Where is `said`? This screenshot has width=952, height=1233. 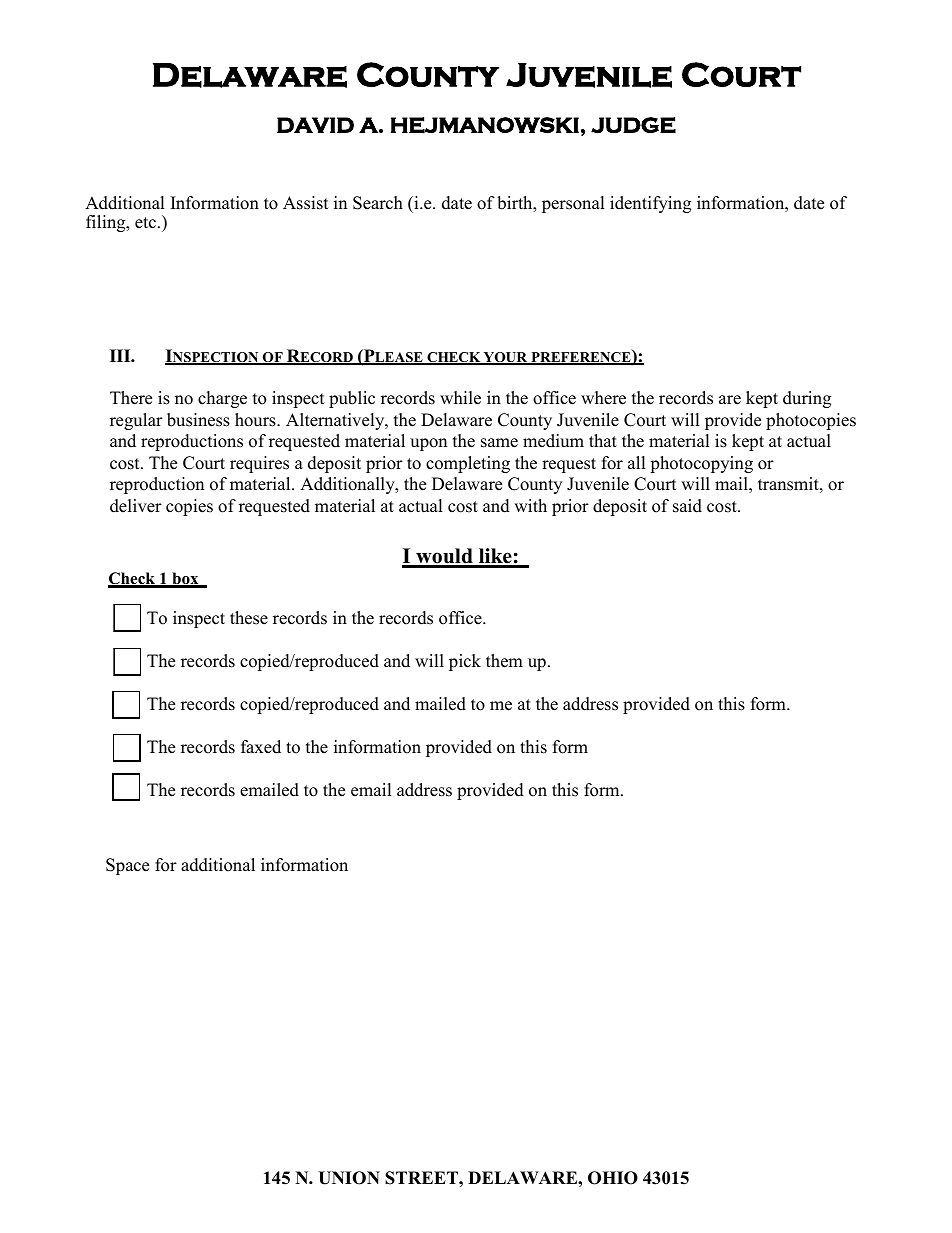
said is located at coordinates (687, 506).
